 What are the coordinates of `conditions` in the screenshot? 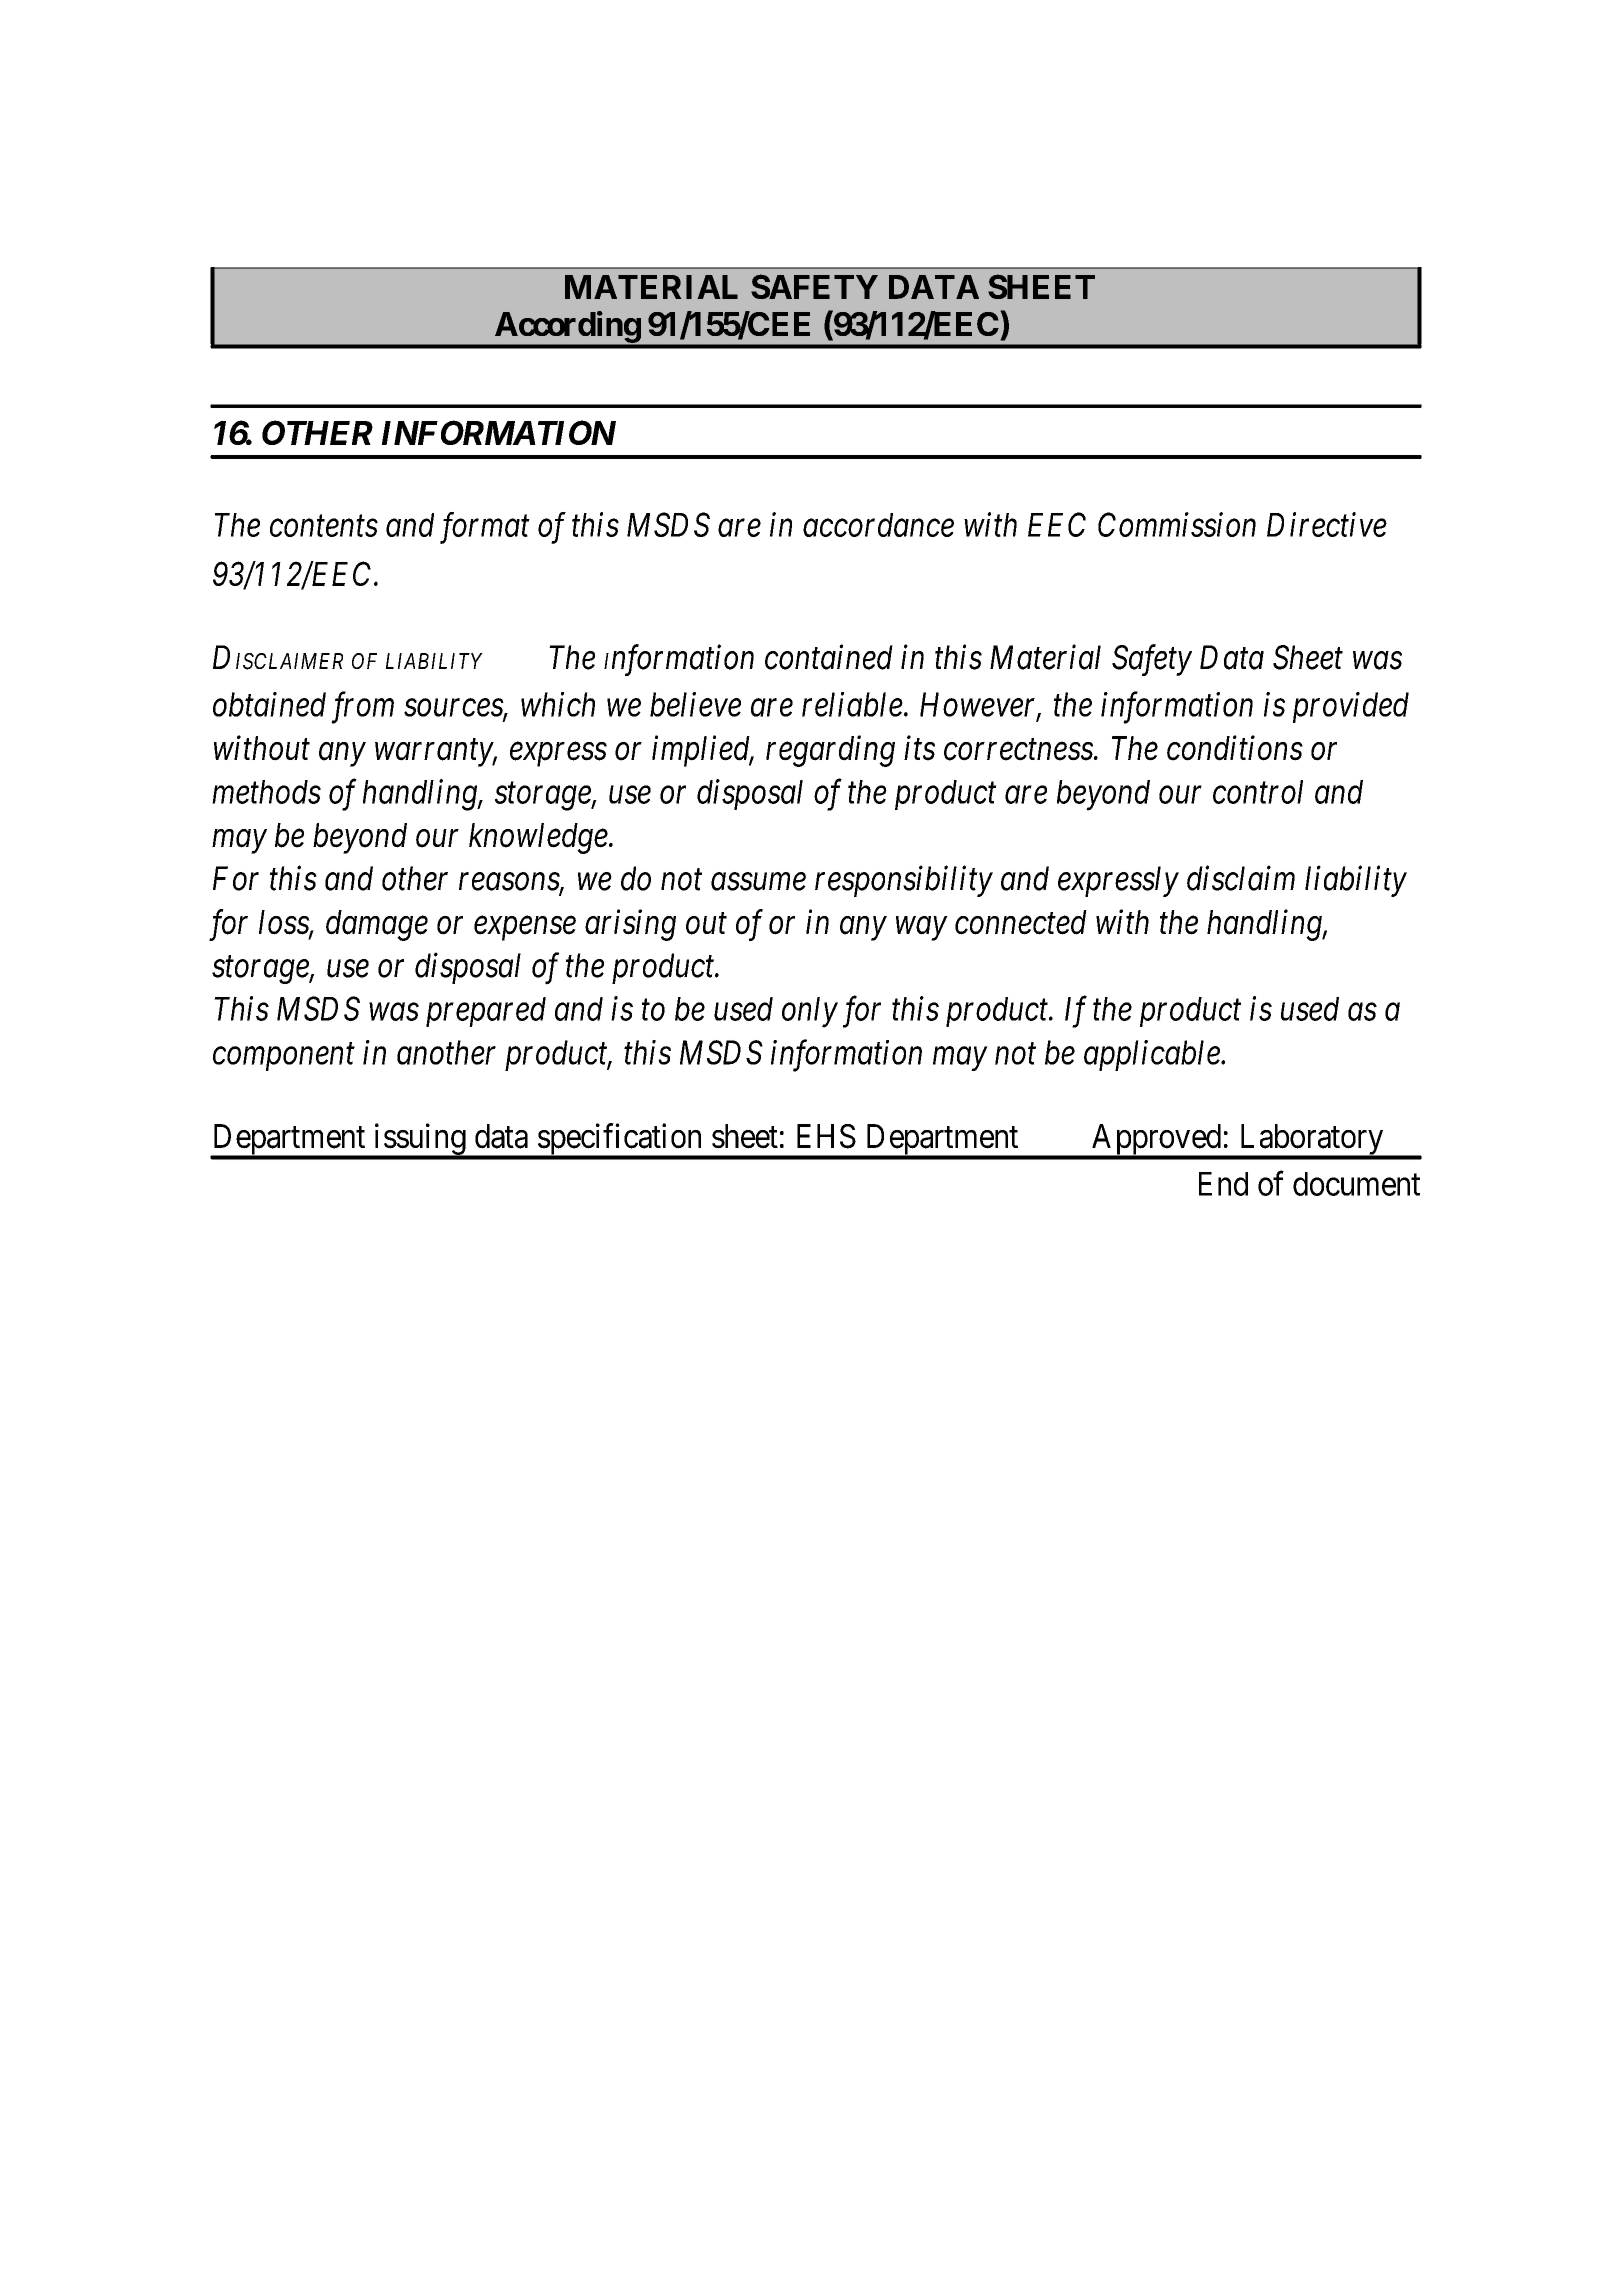 It's located at (1235, 748).
